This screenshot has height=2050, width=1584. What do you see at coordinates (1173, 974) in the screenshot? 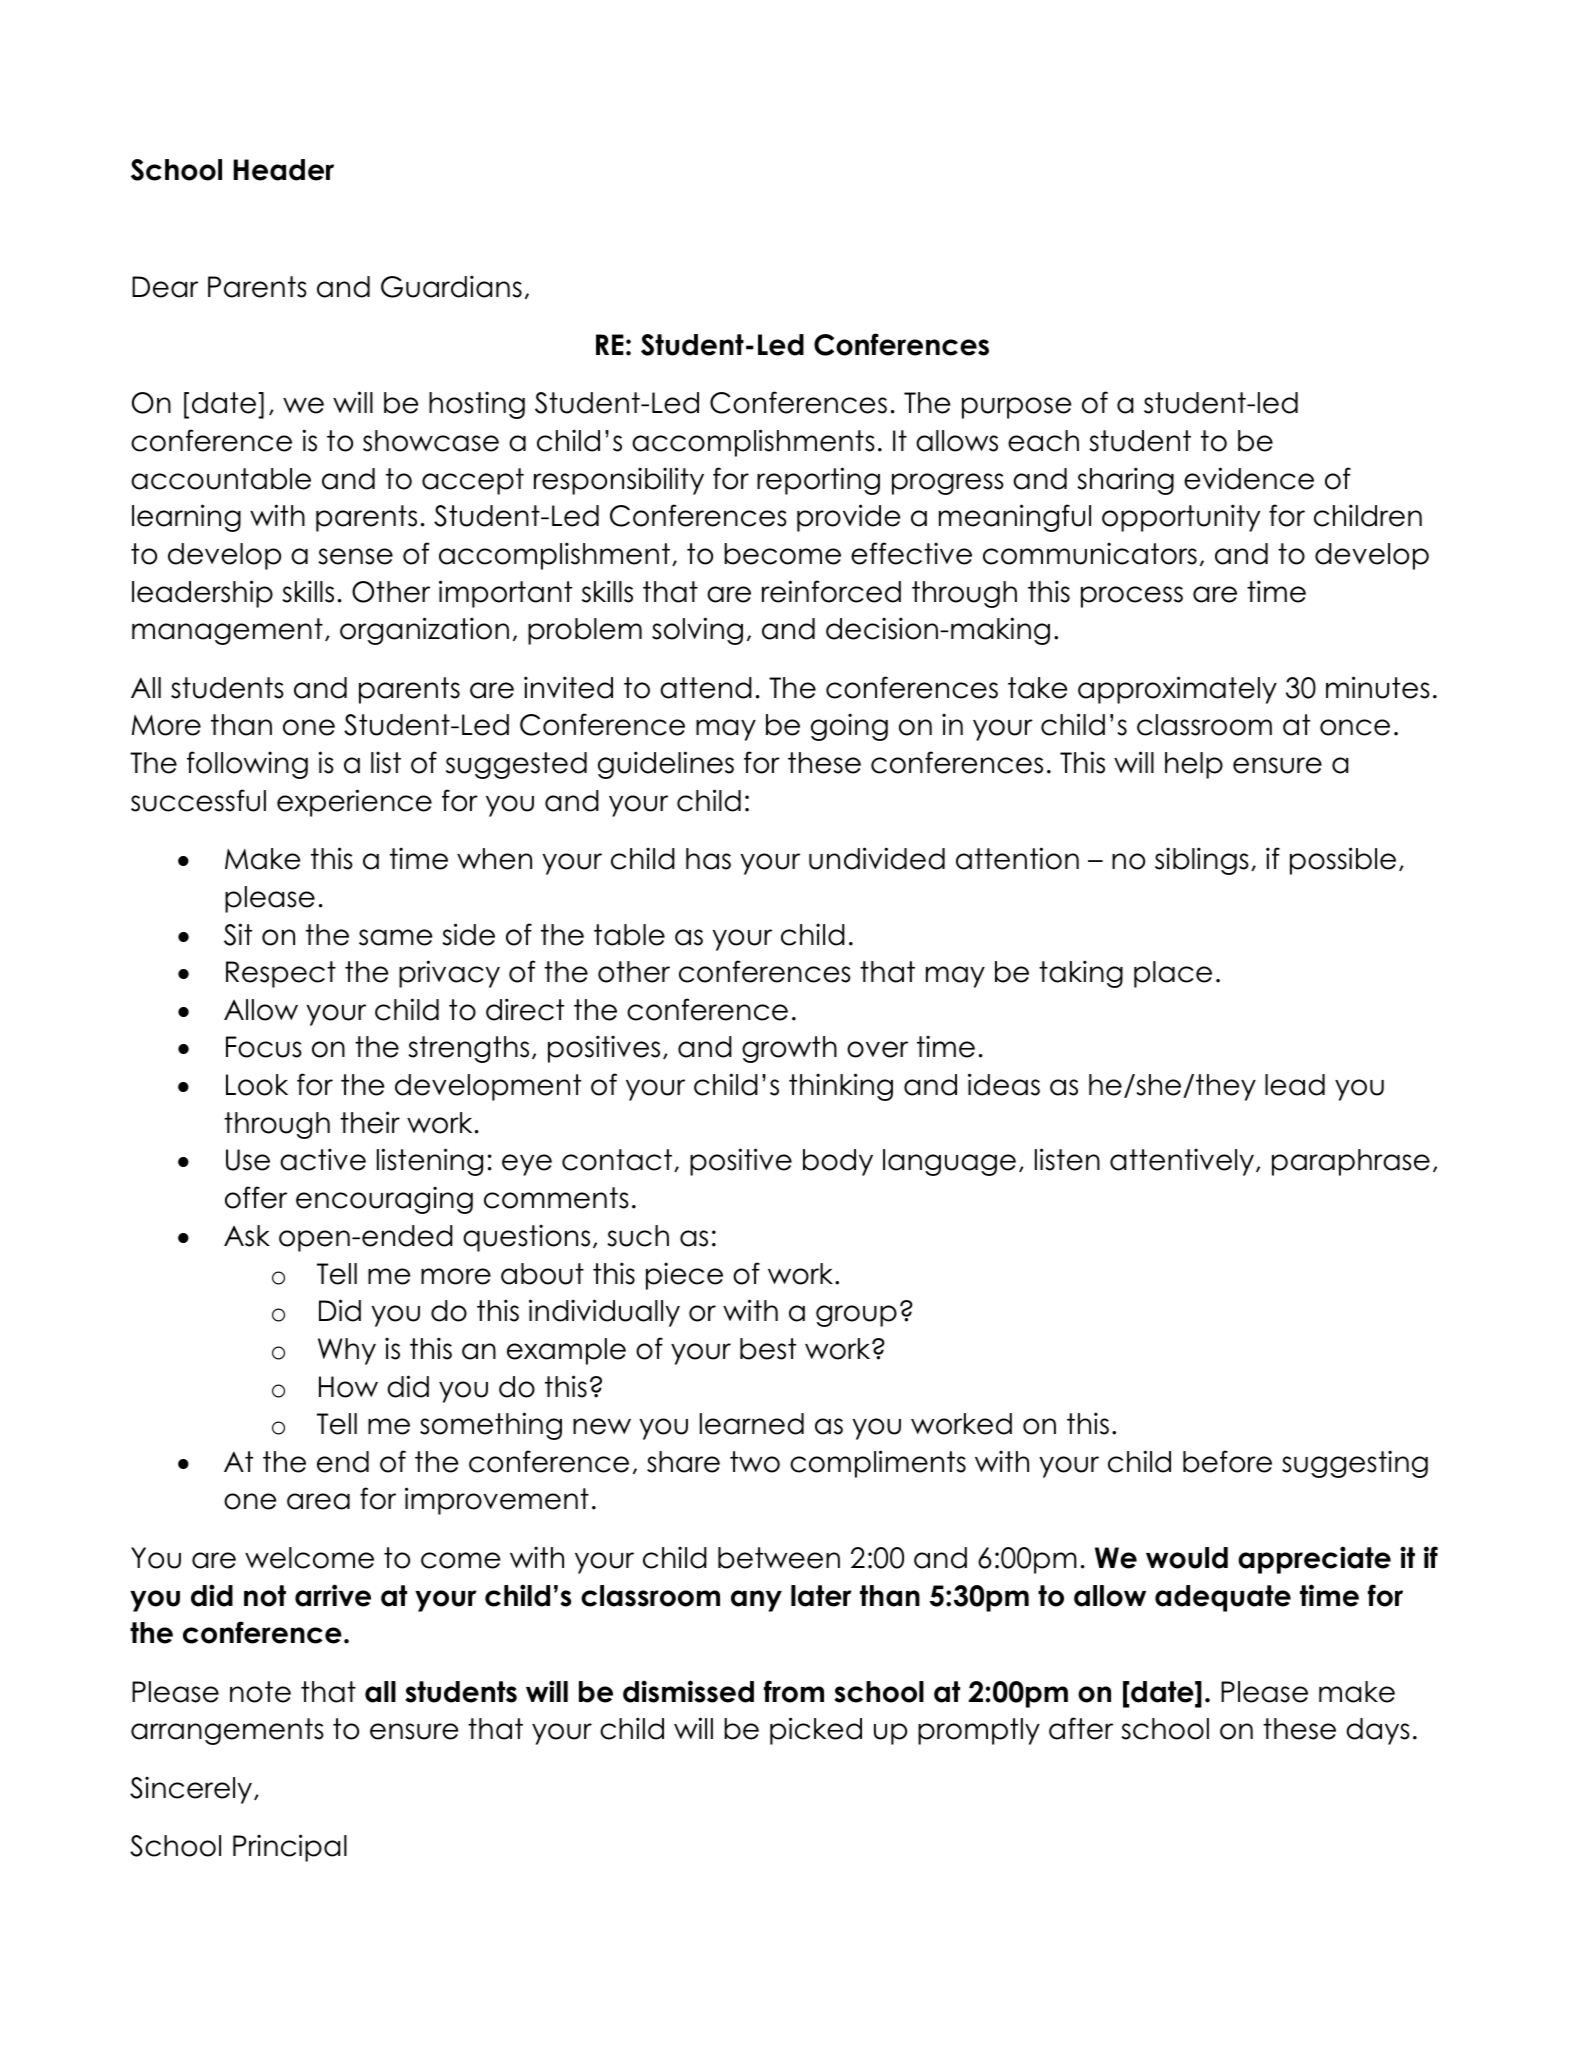
I see `place` at bounding box center [1173, 974].
